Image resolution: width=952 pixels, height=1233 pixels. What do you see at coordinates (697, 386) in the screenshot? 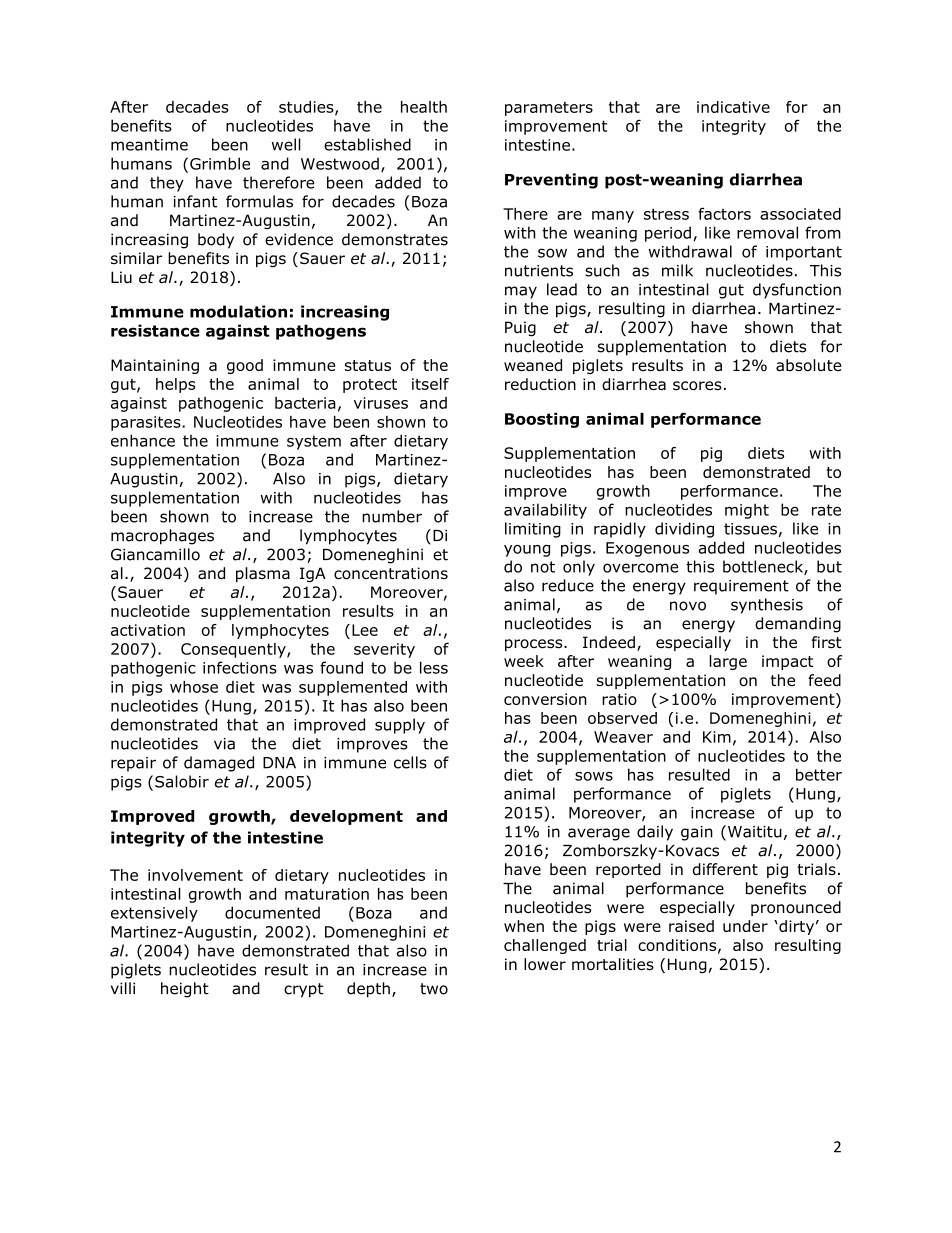
I see `scores` at bounding box center [697, 386].
